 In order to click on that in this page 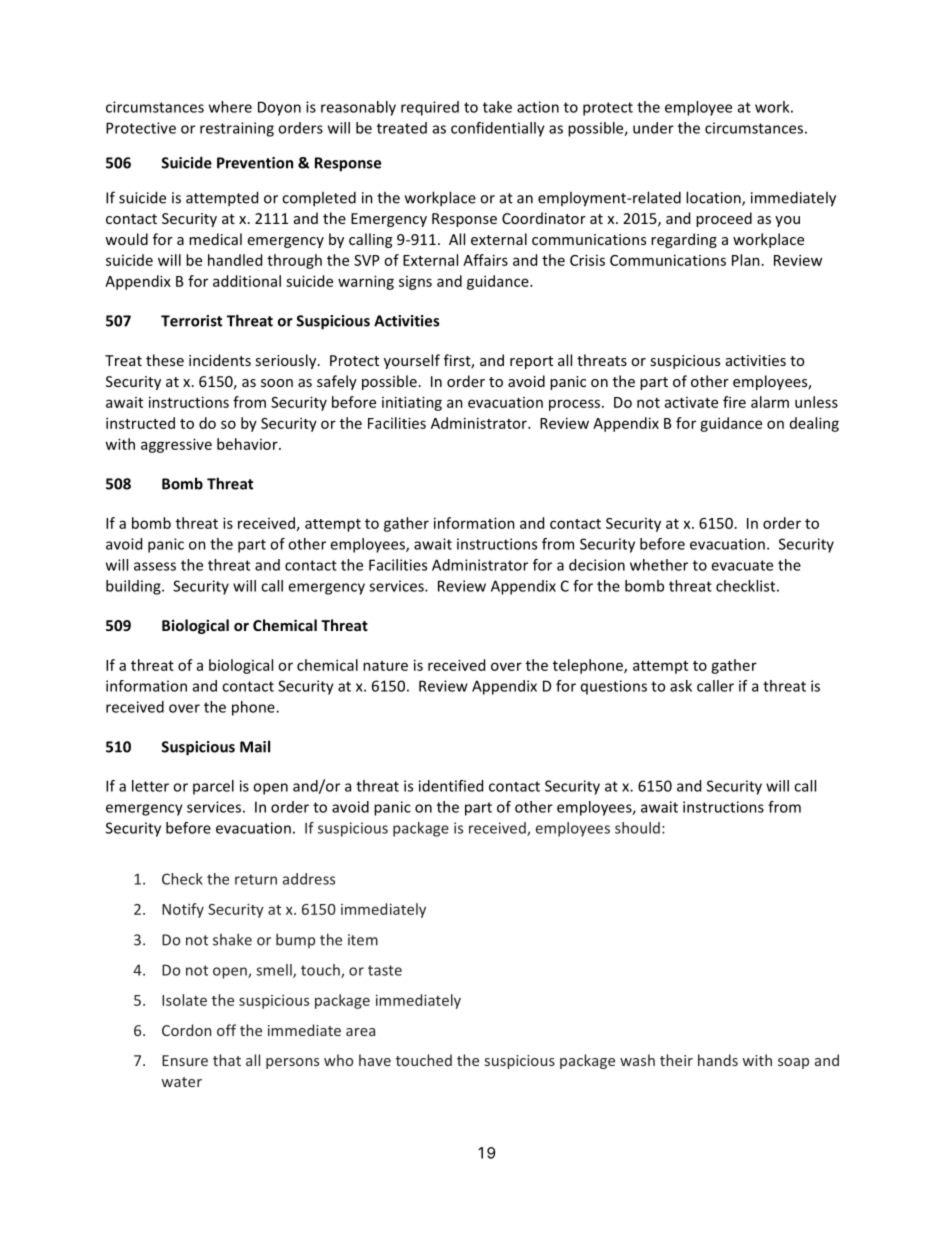, I will do `click(227, 1060)`.
